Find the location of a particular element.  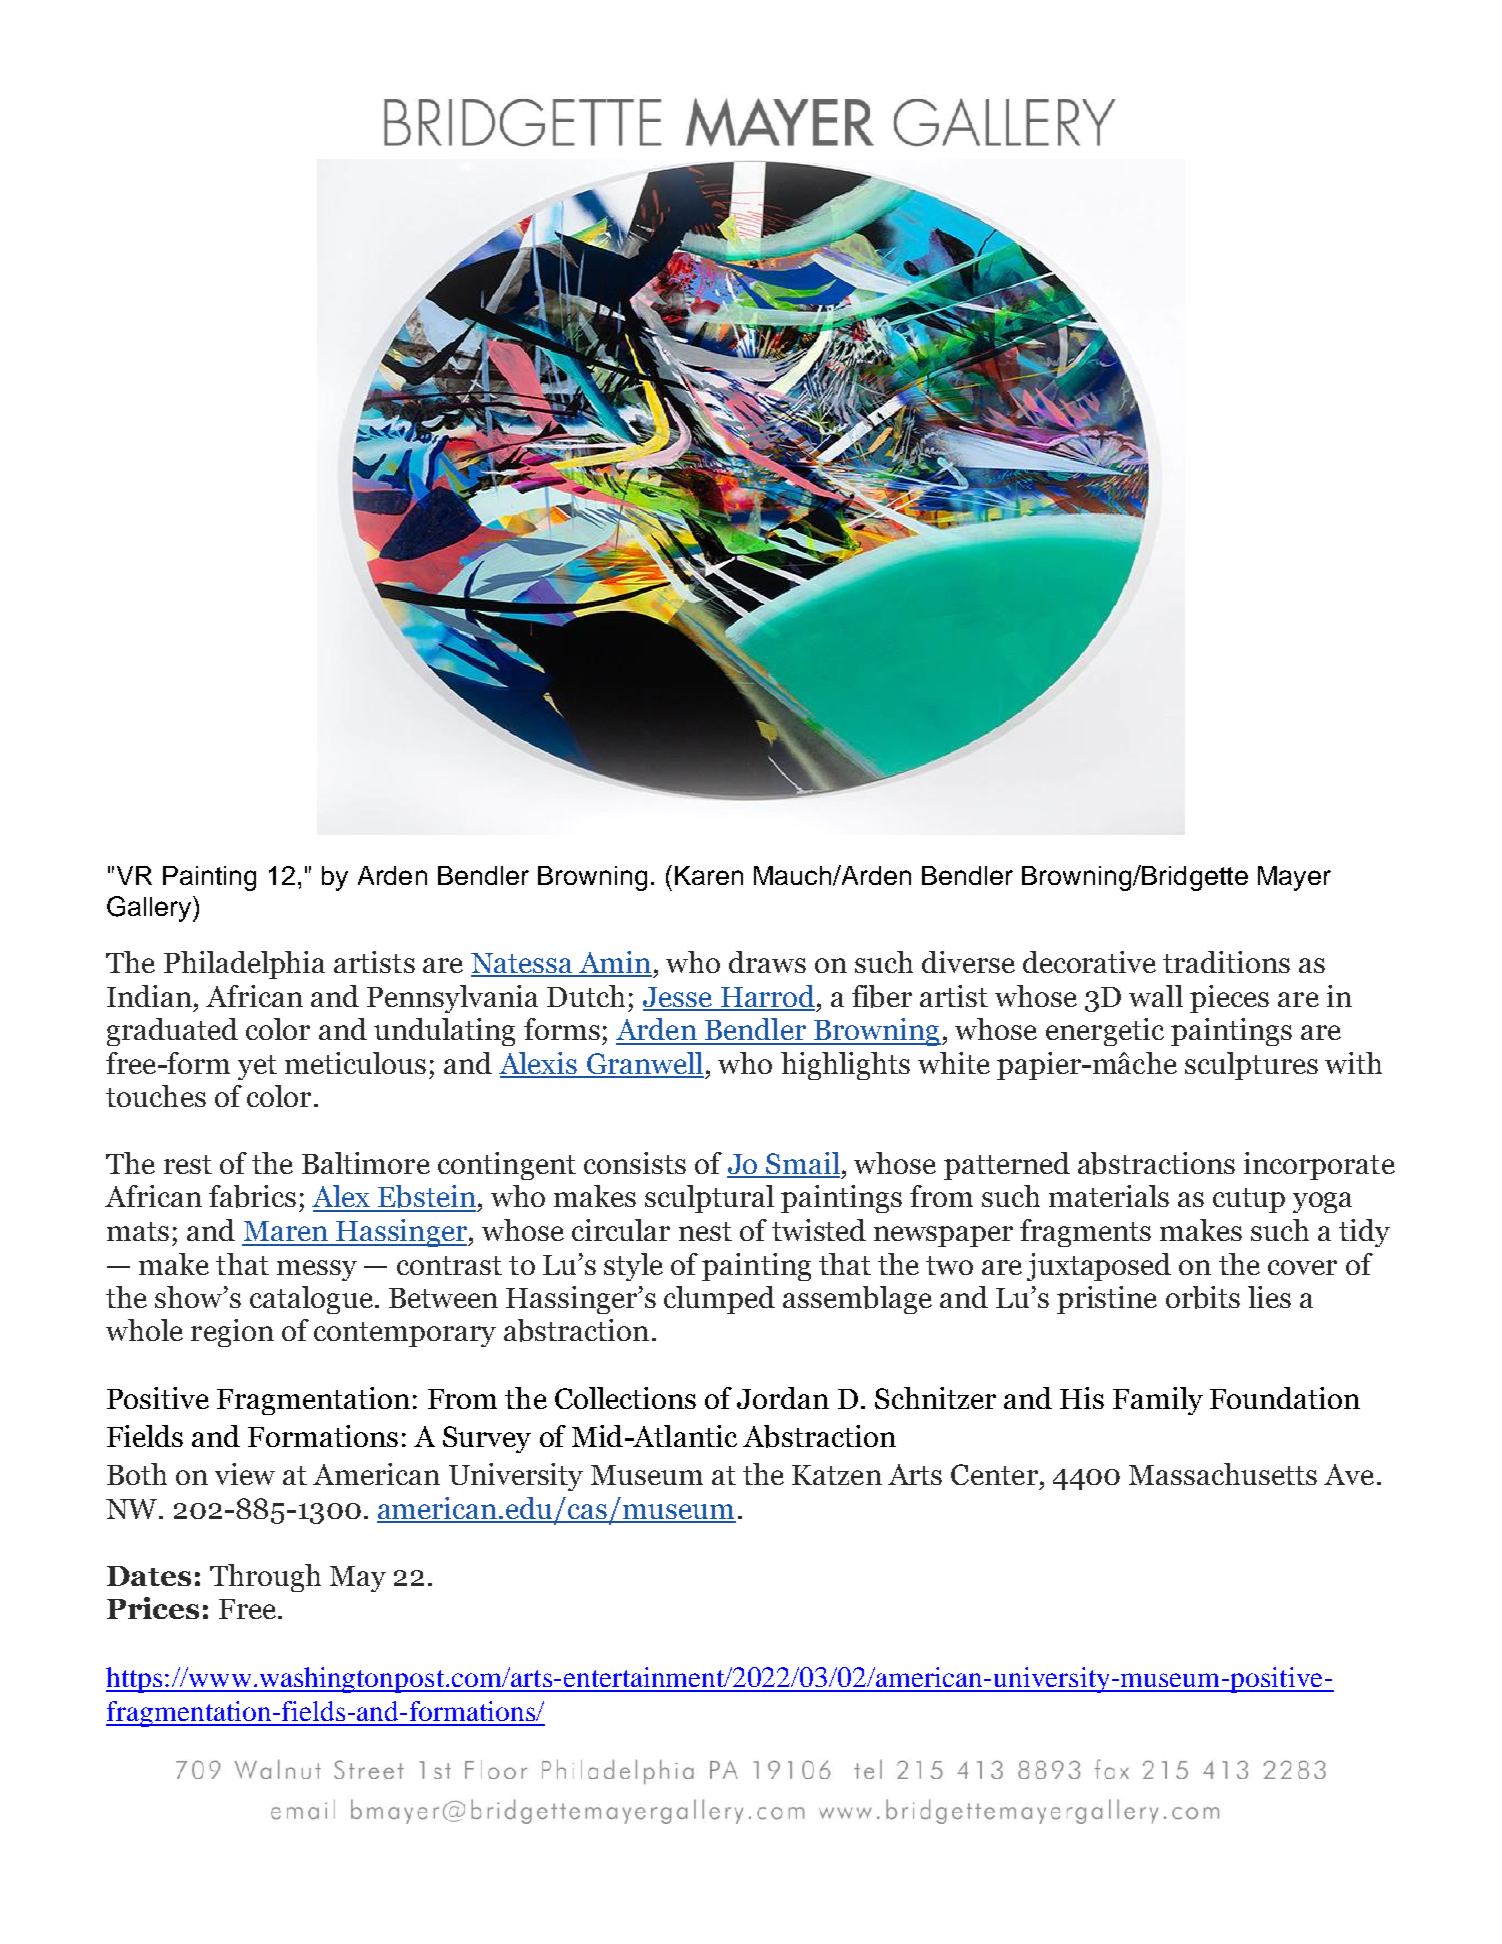

cover is located at coordinates (1302, 1267).
